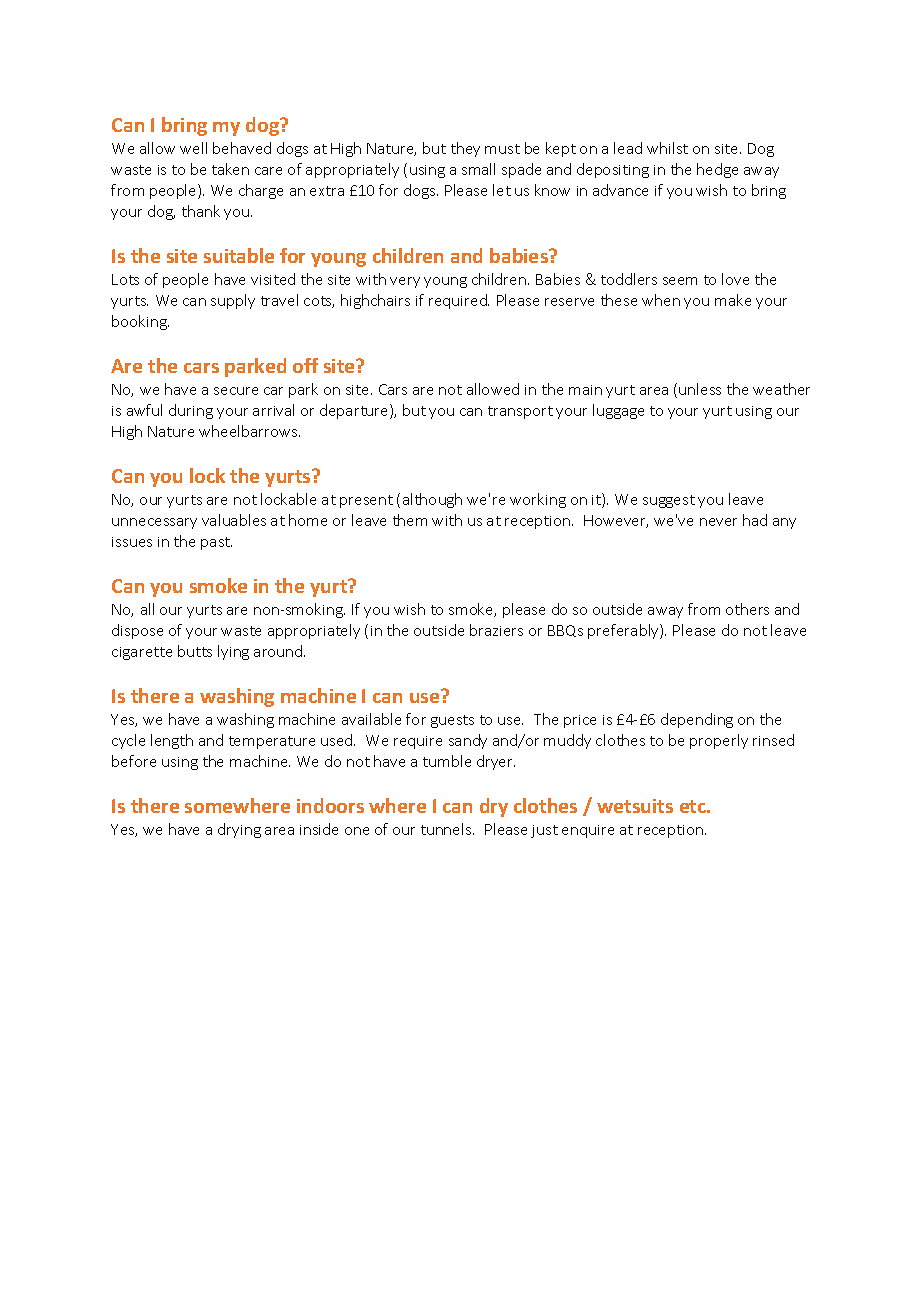  Describe the element at coordinates (191, 411) in the screenshot. I see `during` at that location.
